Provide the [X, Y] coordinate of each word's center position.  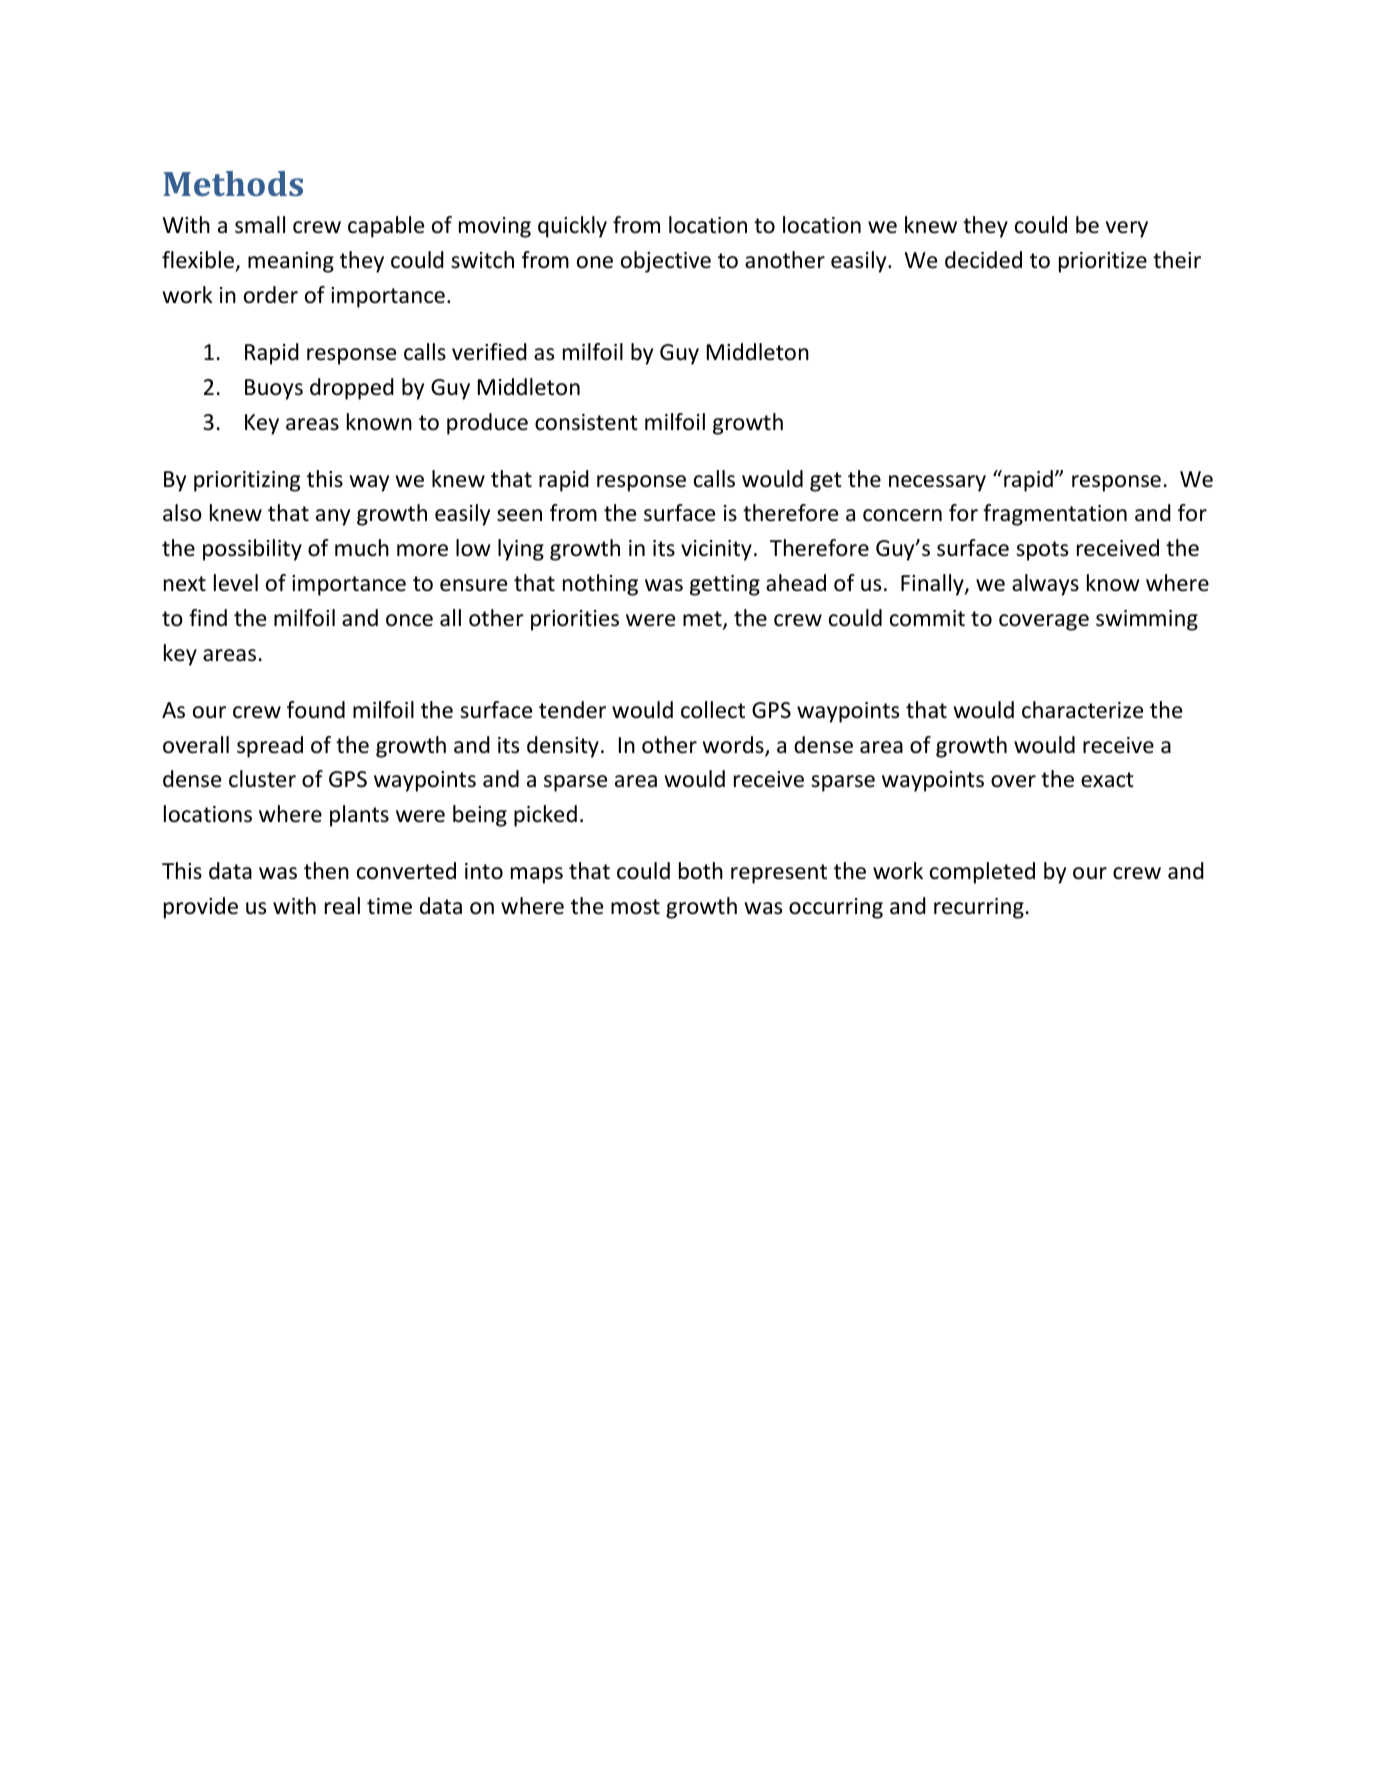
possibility [252, 550]
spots [1042, 551]
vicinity [716, 550]
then [326, 871]
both [701, 871]
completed [982, 873]
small [260, 225]
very [1127, 229]
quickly [572, 227]
